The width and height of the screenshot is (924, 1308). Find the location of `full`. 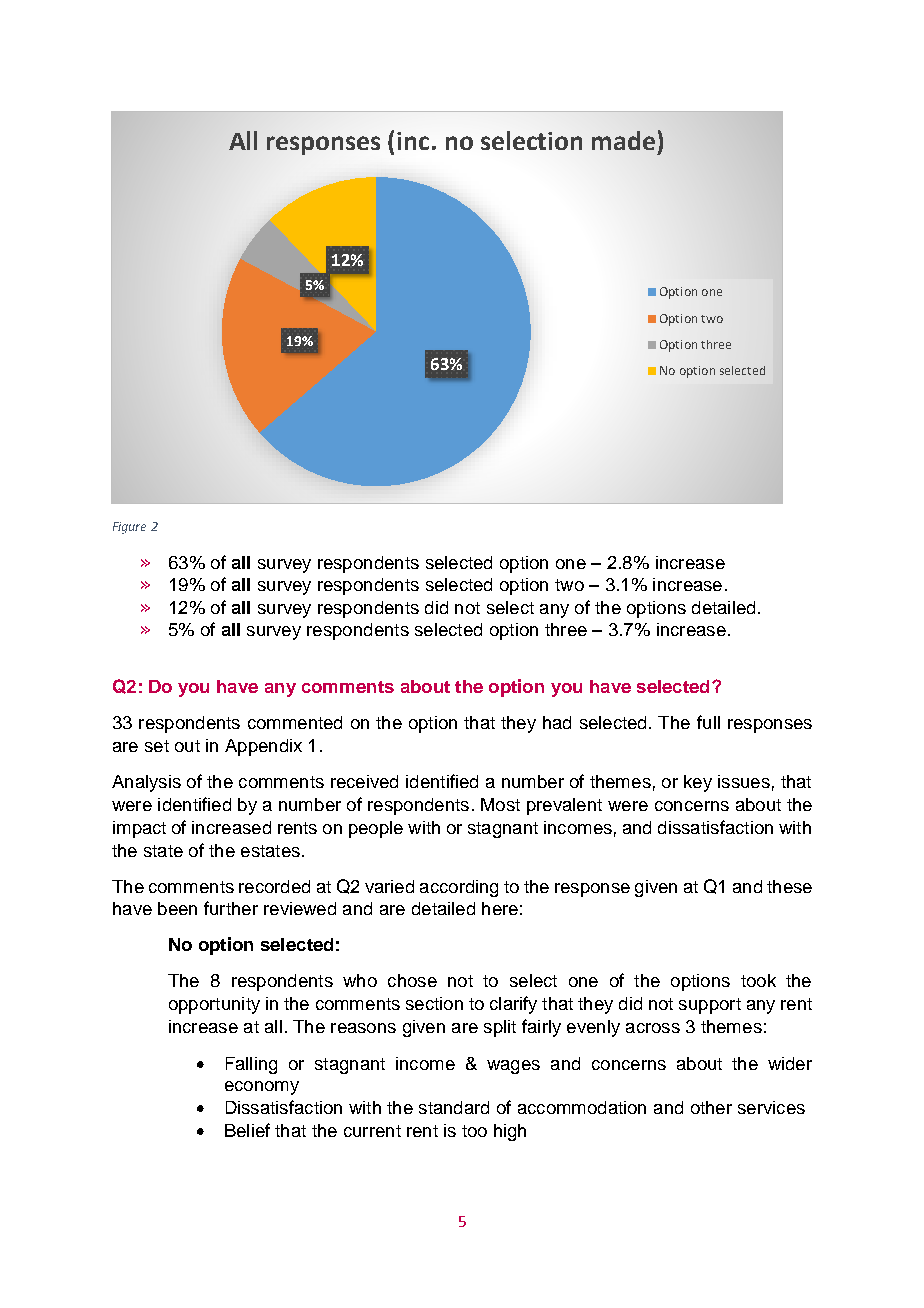

full is located at coordinates (708, 722).
